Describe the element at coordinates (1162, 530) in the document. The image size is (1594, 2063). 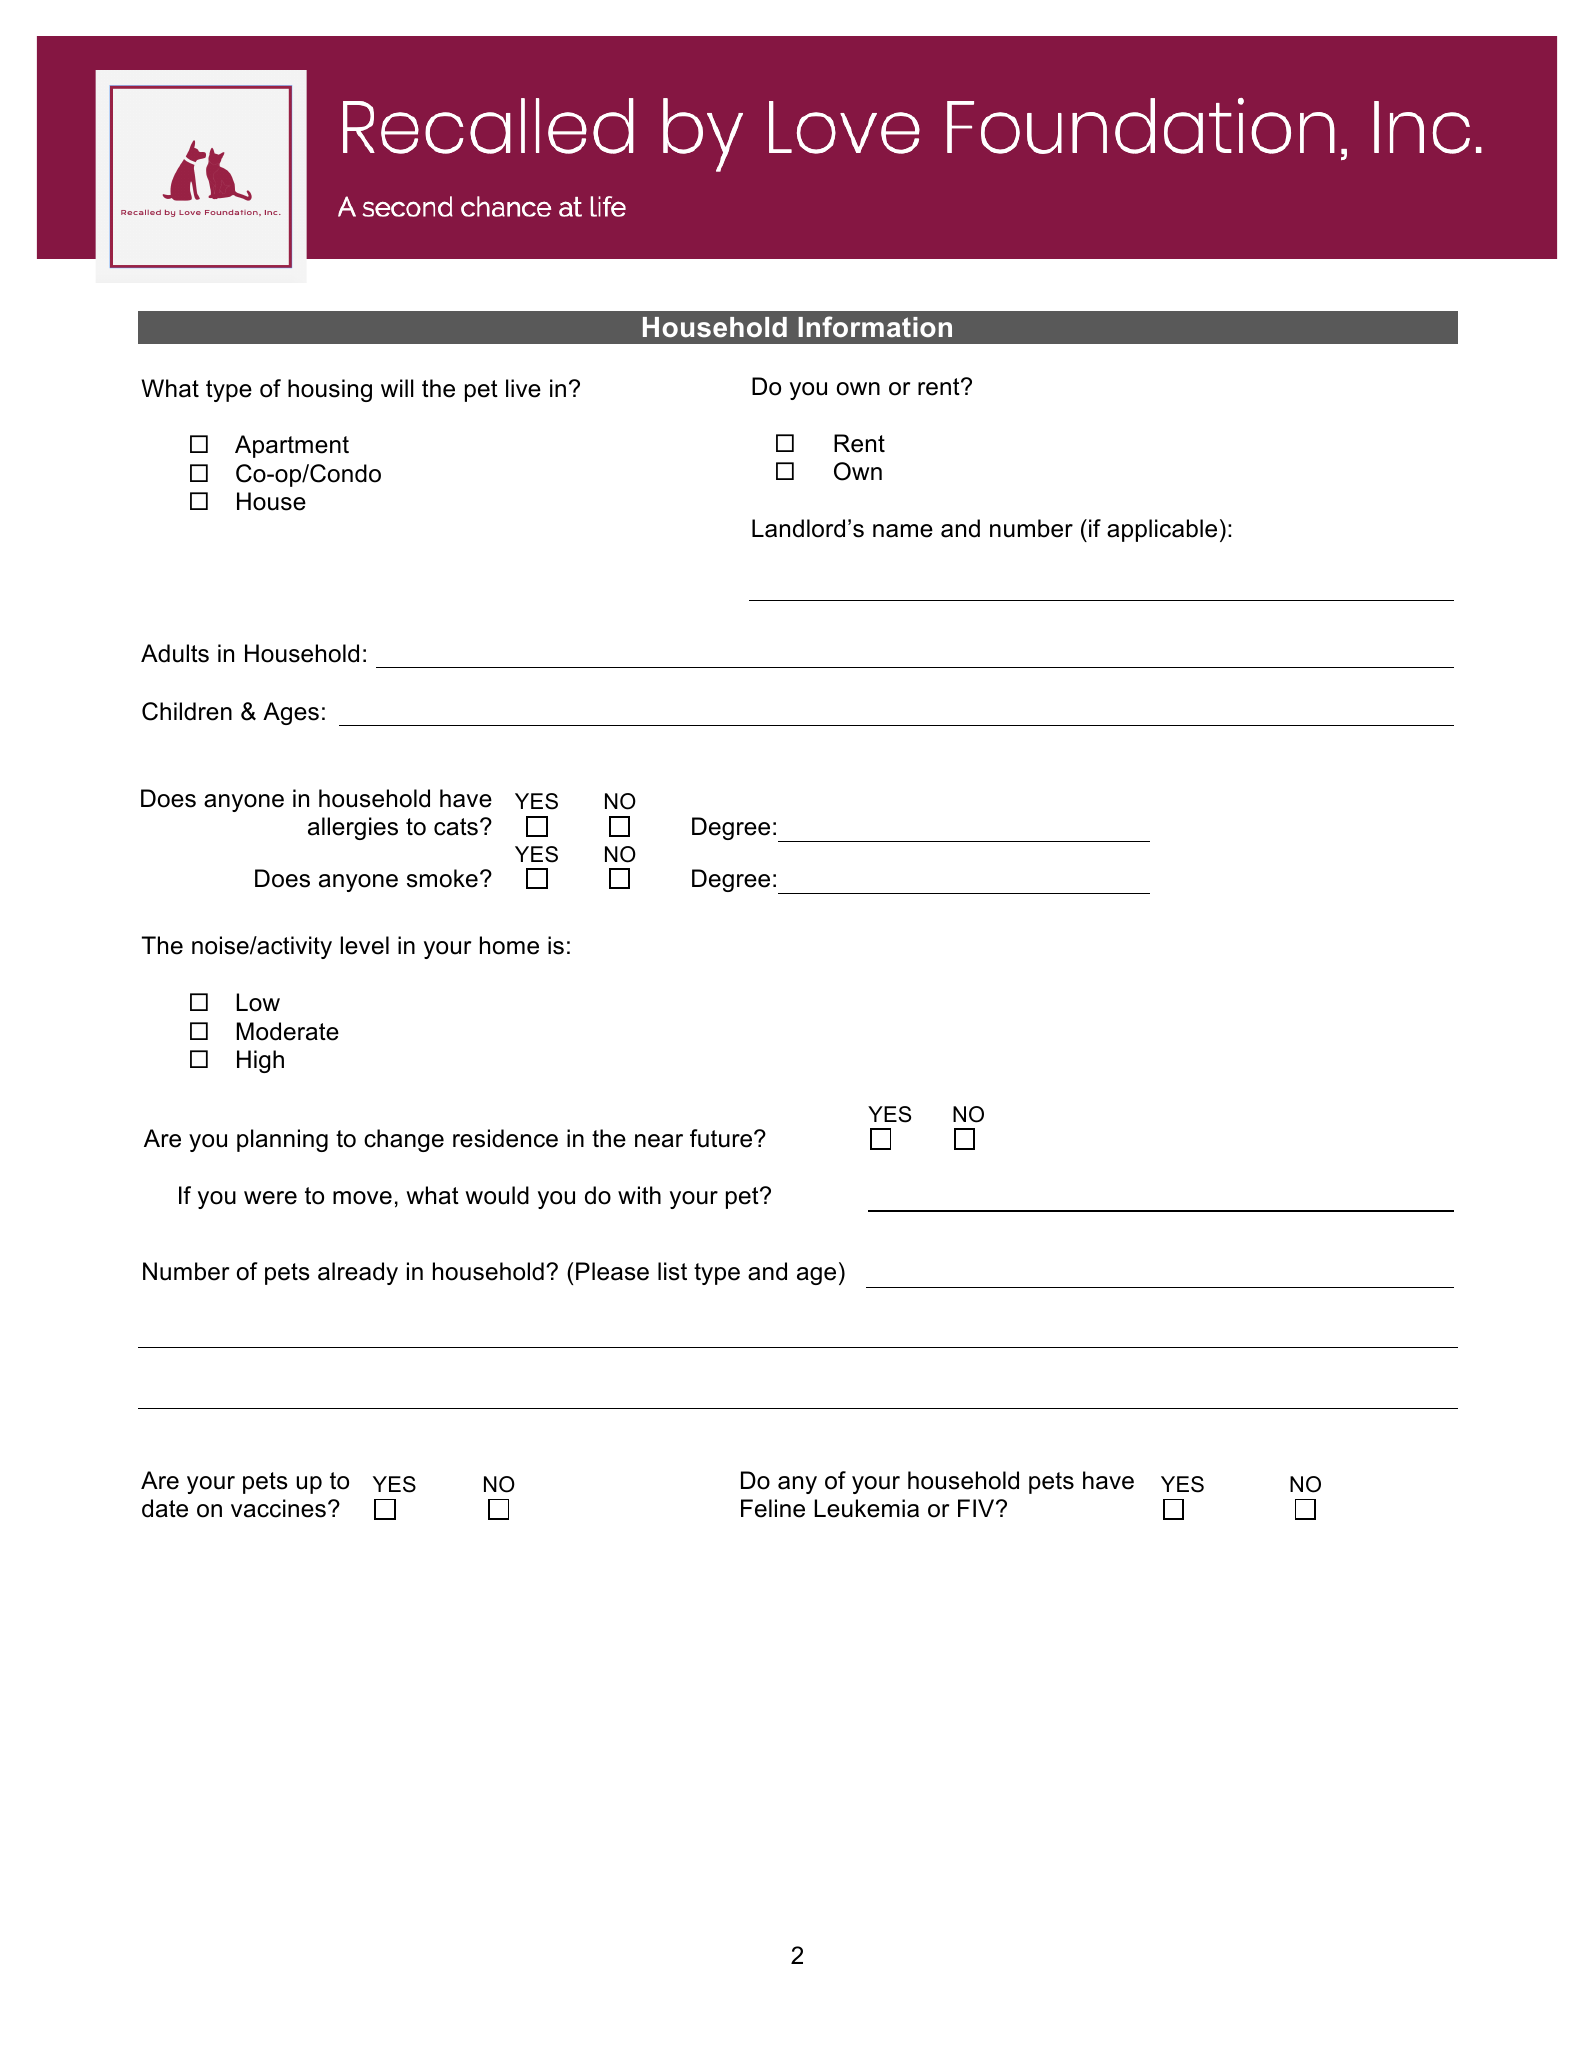
I see `applicable` at that location.
